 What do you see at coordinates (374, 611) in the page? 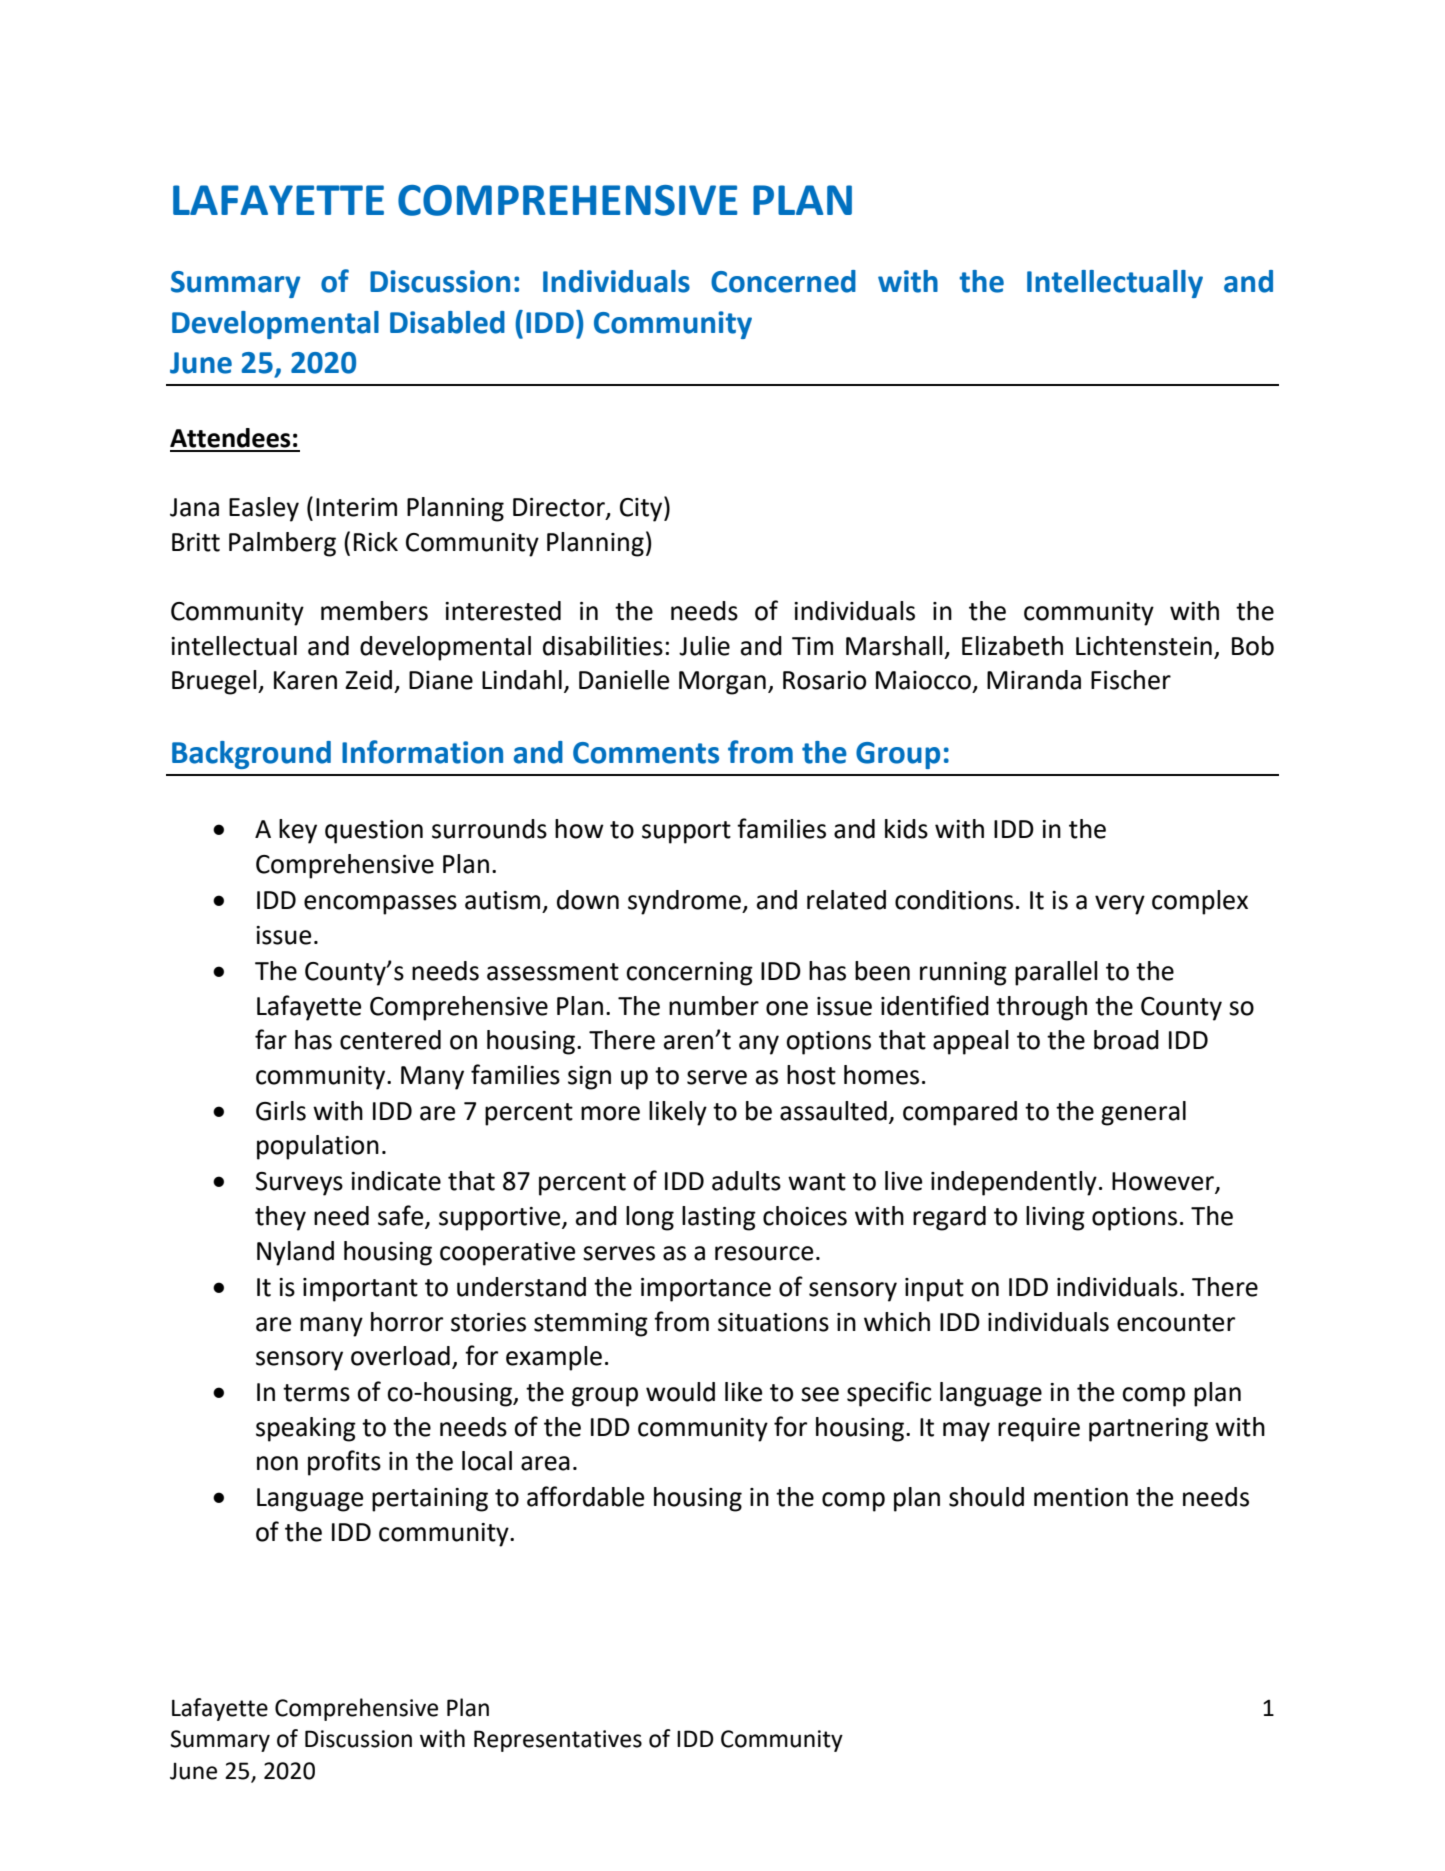
I see `members` at bounding box center [374, 611].
